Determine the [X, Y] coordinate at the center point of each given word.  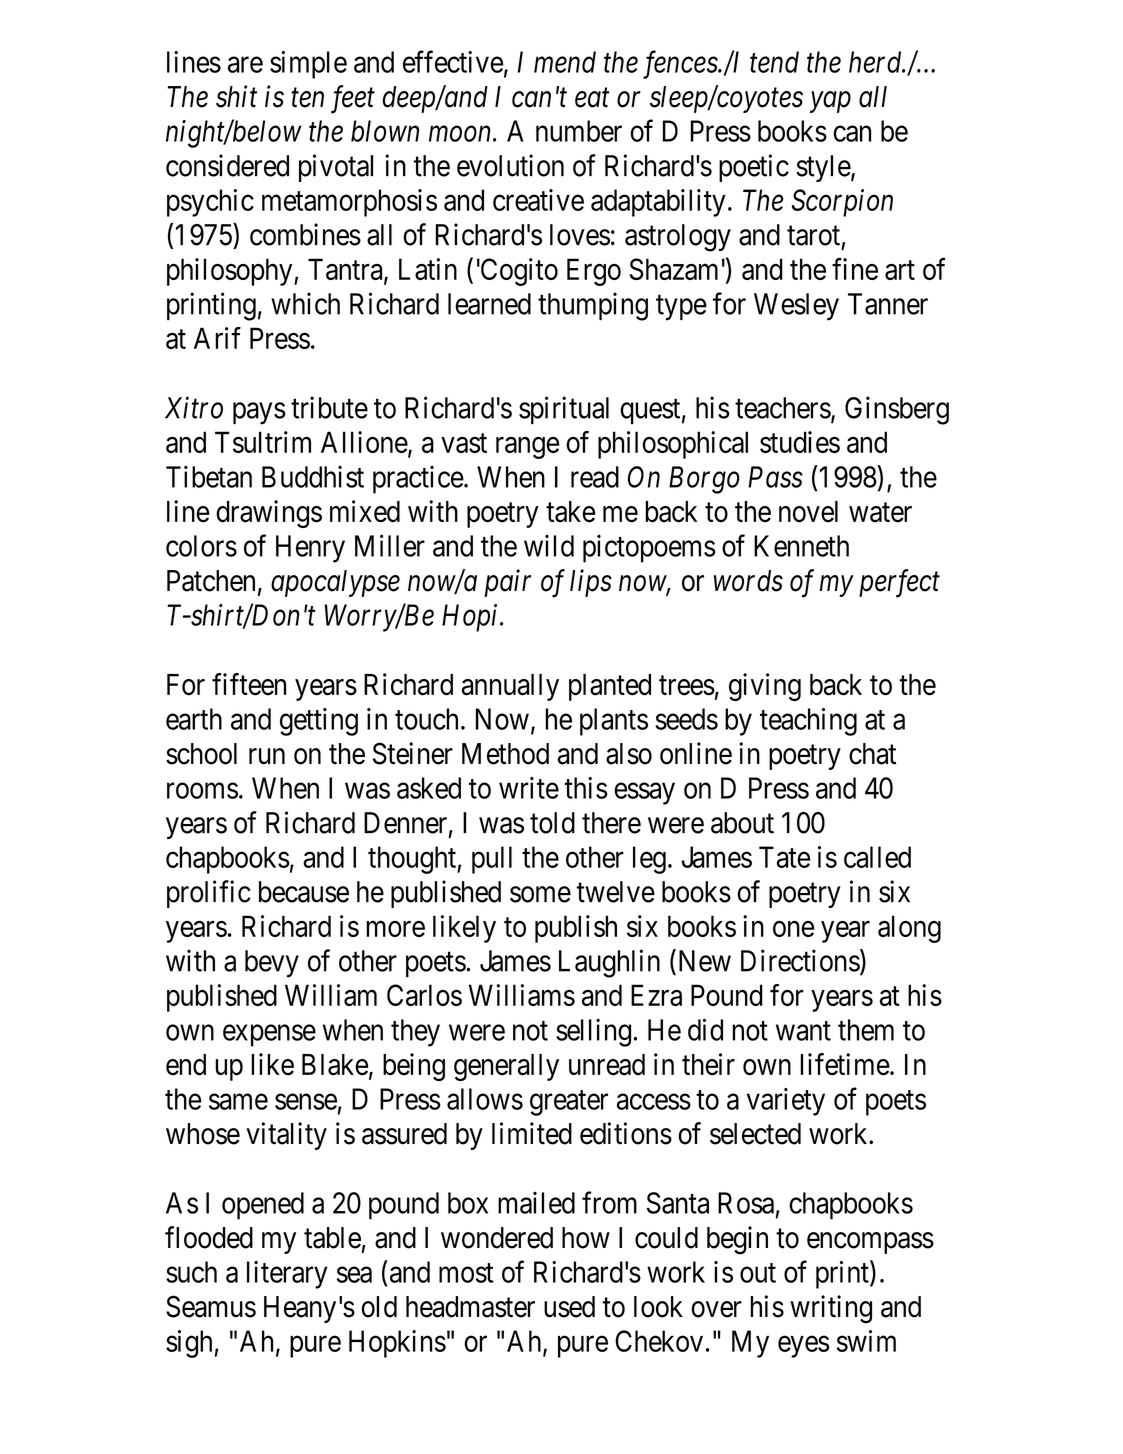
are [245, 65]
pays [259, 414]
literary [287, 1275]
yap [830, 102]
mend [565, 62]
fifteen [249, 684]
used [569, 1307]
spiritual [564, 410]
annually [510, 687]
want [803, 1031]
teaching [808, 722]
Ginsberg [897, 410]
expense [269, 1036]
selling [593, 1032]
